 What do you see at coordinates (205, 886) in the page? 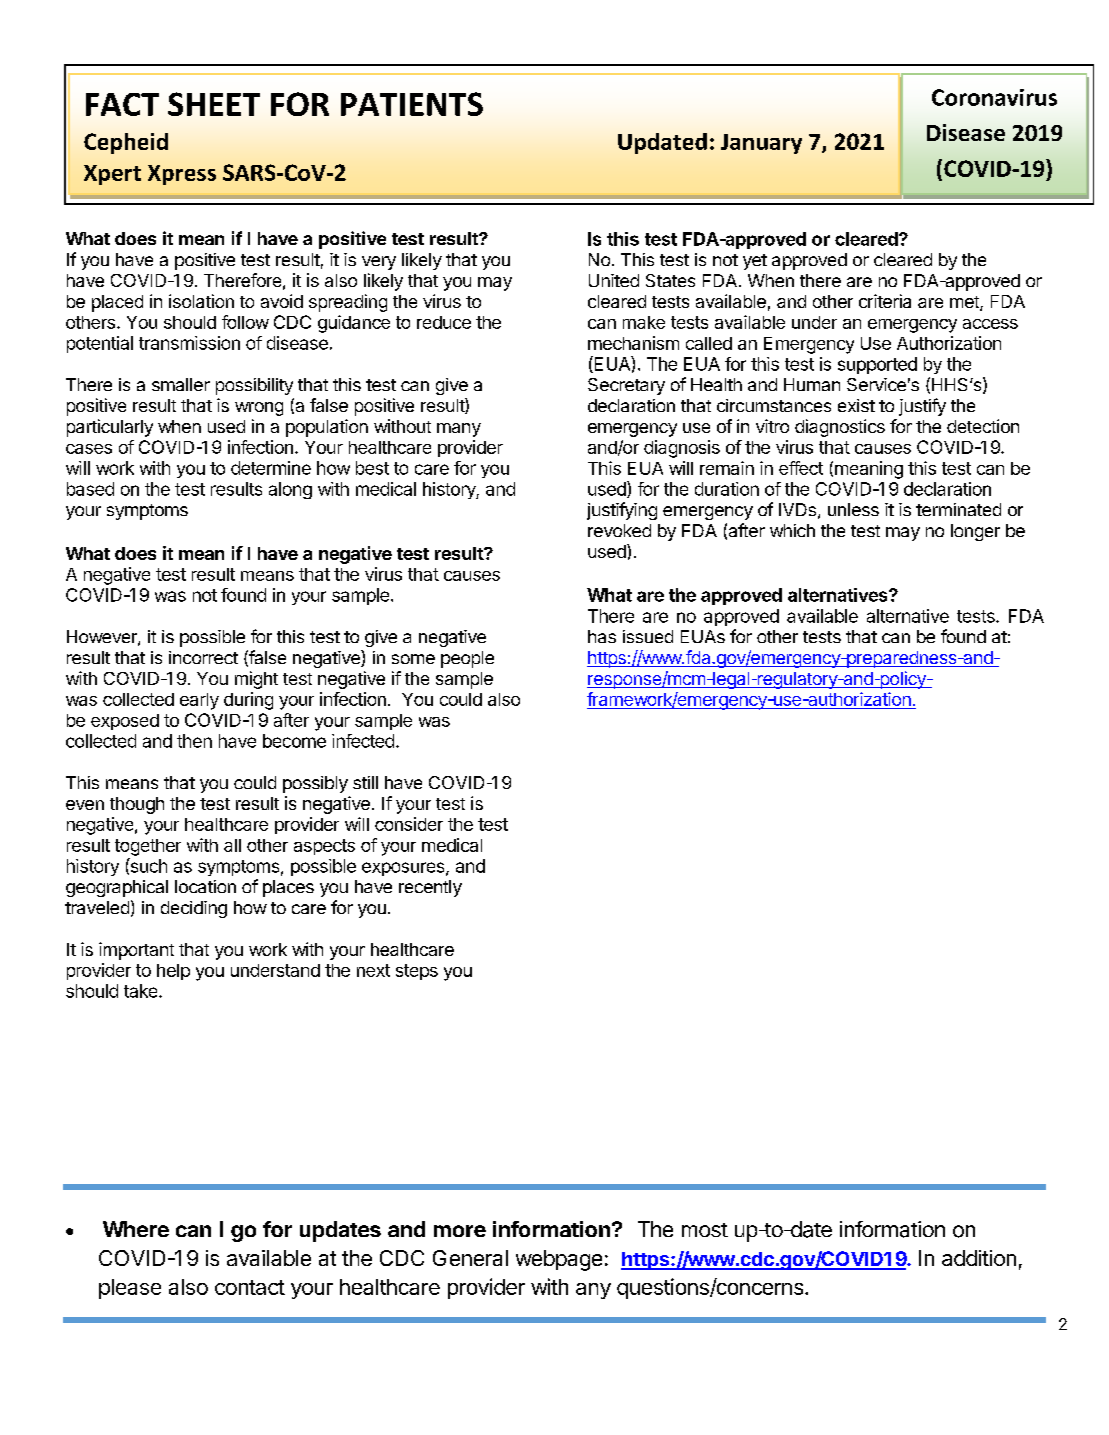
I see `location` at bounding box center [205, 886].
